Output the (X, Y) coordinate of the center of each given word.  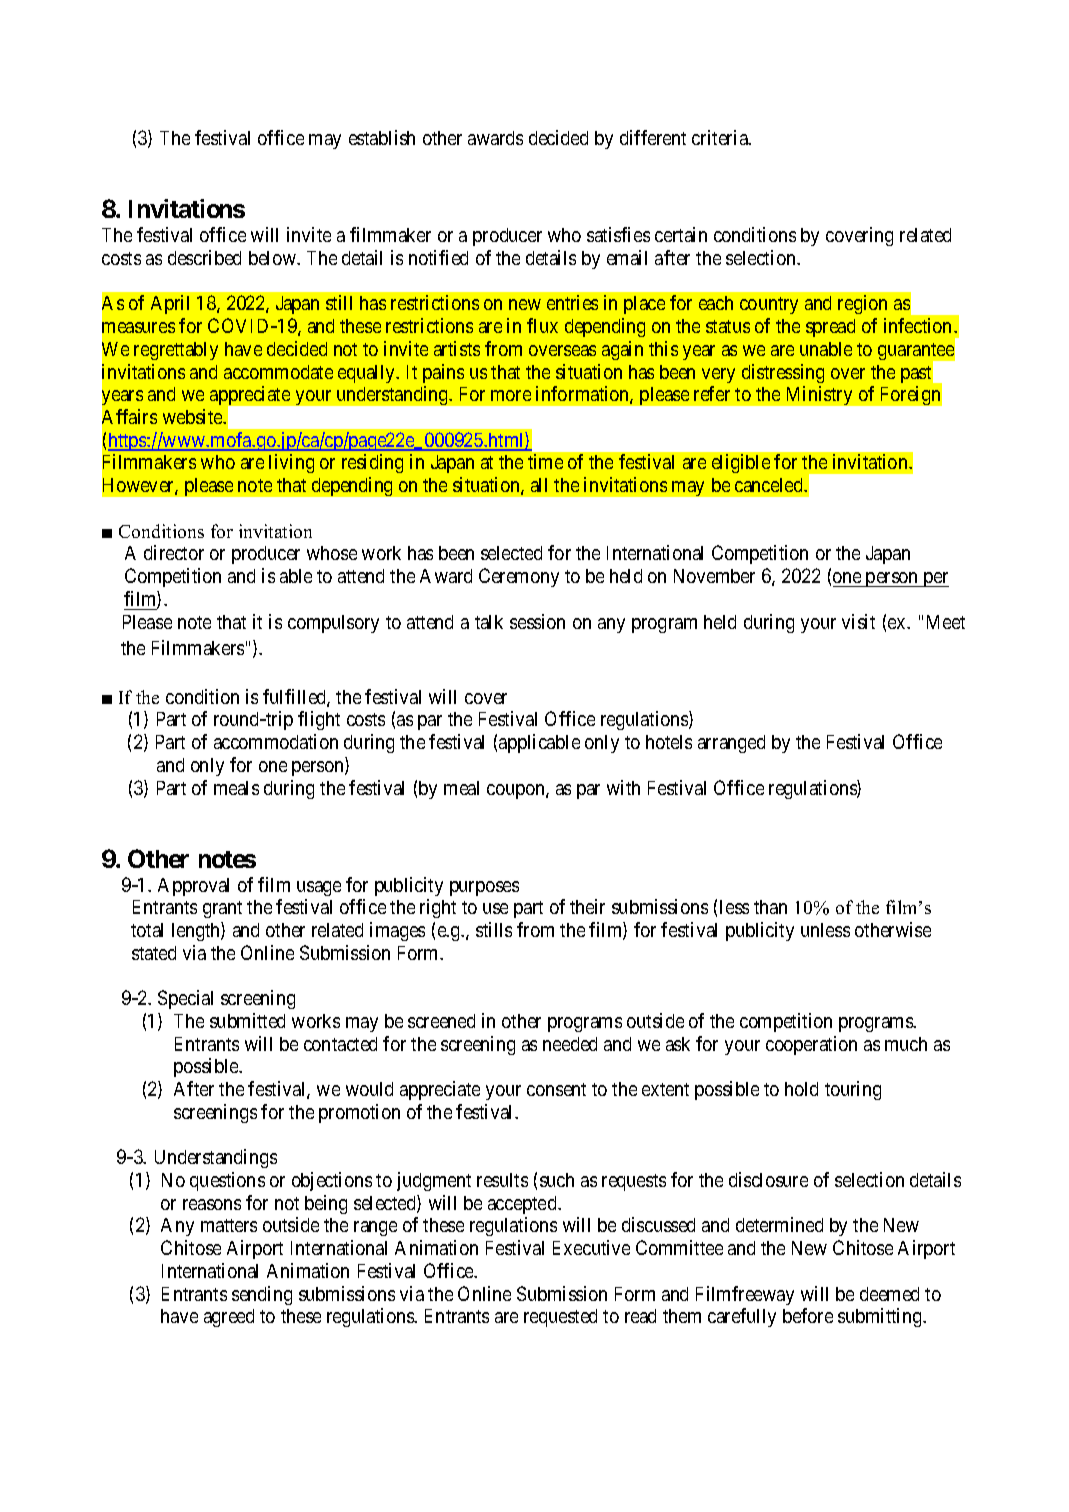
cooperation (811, 1045)
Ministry (819, 395)
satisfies (618, 234)
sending (262, 1295)
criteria (721, 137)
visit (858, 621)
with (623, 787)
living (291, 463)
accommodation (276, 741)
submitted (247, 1020)
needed (570, 1044)
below (273, 258)
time (545, 461)
